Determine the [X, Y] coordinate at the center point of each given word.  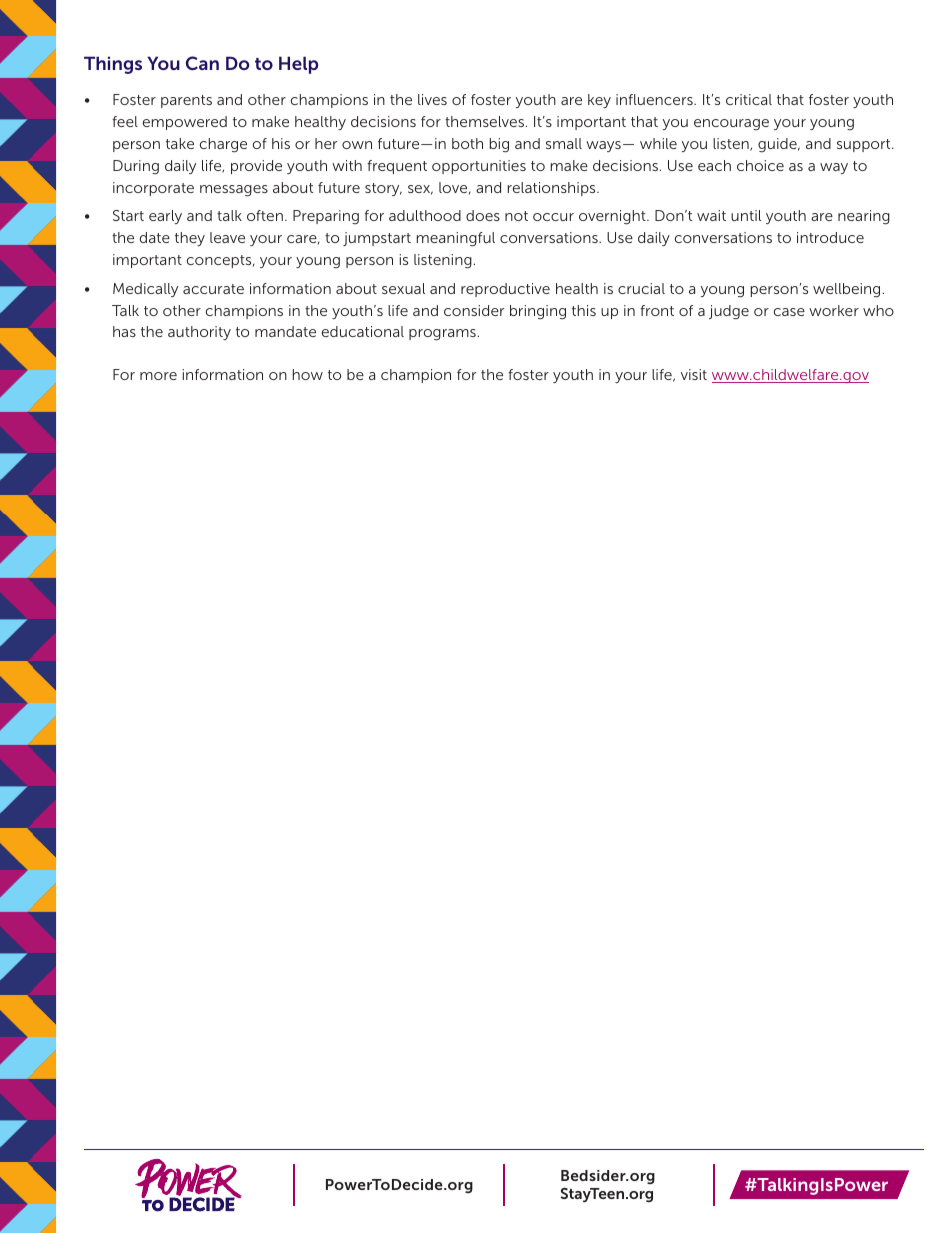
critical [749, 99]
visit [694, 374]
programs [442, 335]
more [158, 376]
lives [432, 99]
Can [202, 63]
